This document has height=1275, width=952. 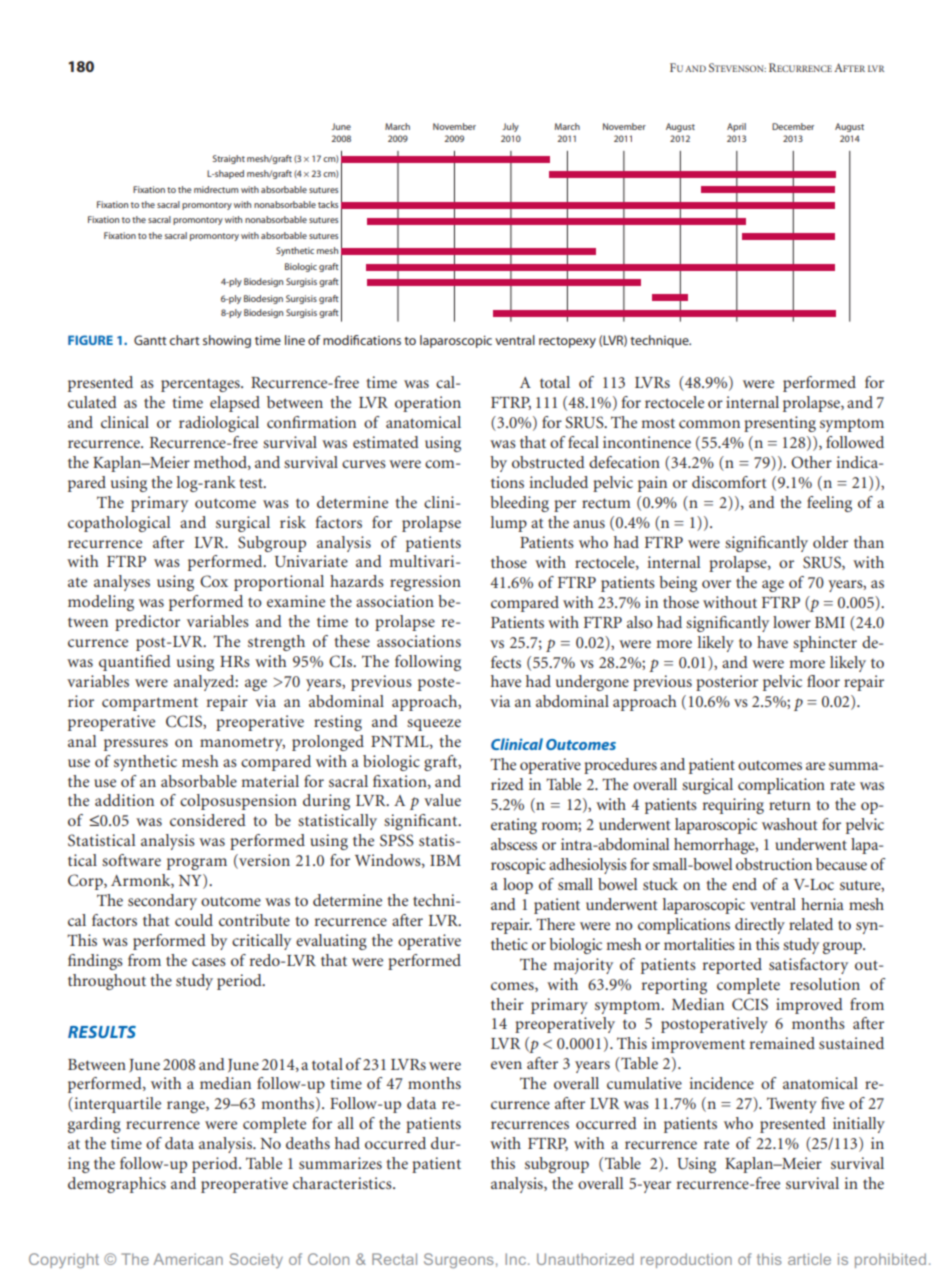 I want to click on floor, so click(x=823, y=681).
